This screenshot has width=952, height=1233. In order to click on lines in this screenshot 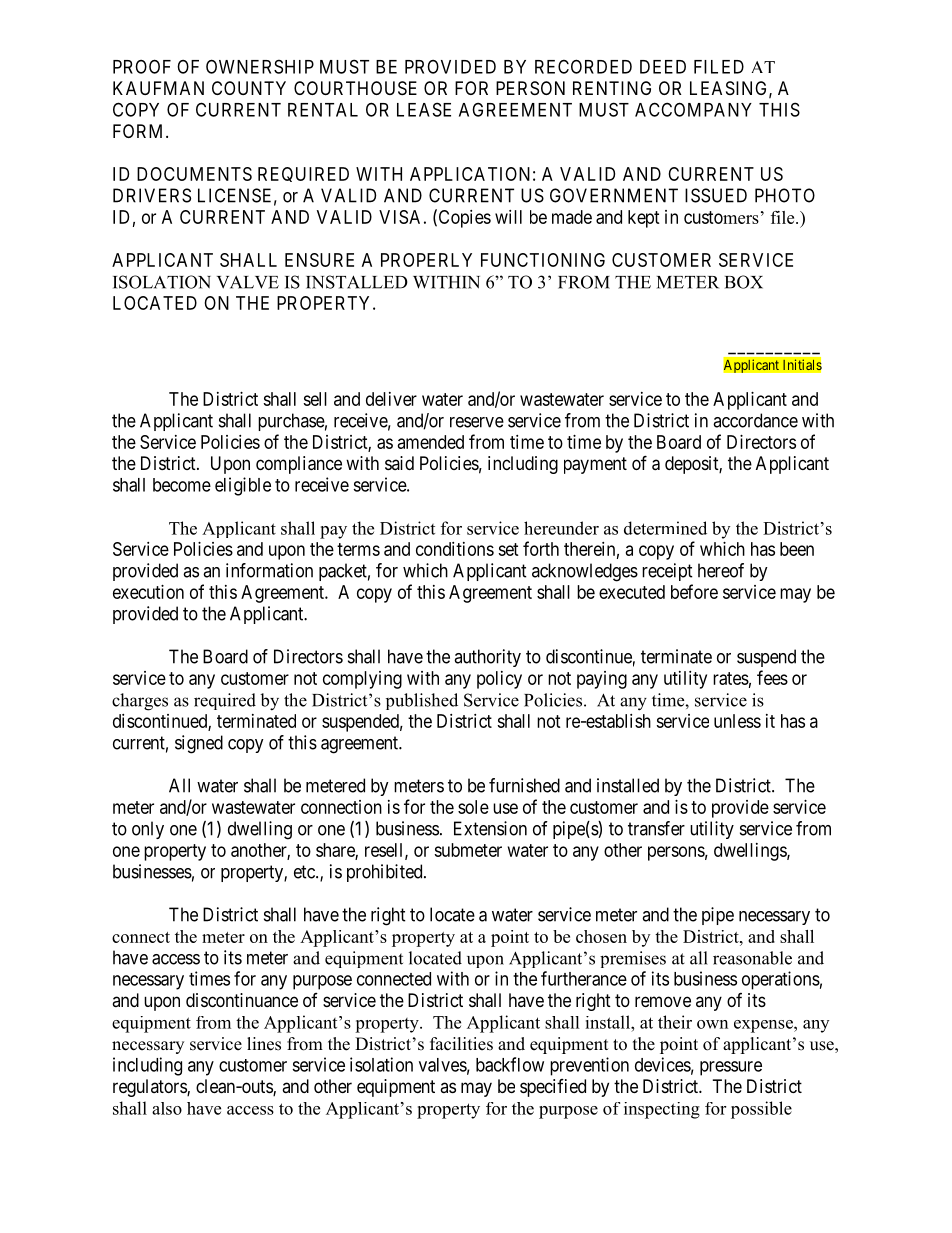, I will do `click(264, 1044)`.
